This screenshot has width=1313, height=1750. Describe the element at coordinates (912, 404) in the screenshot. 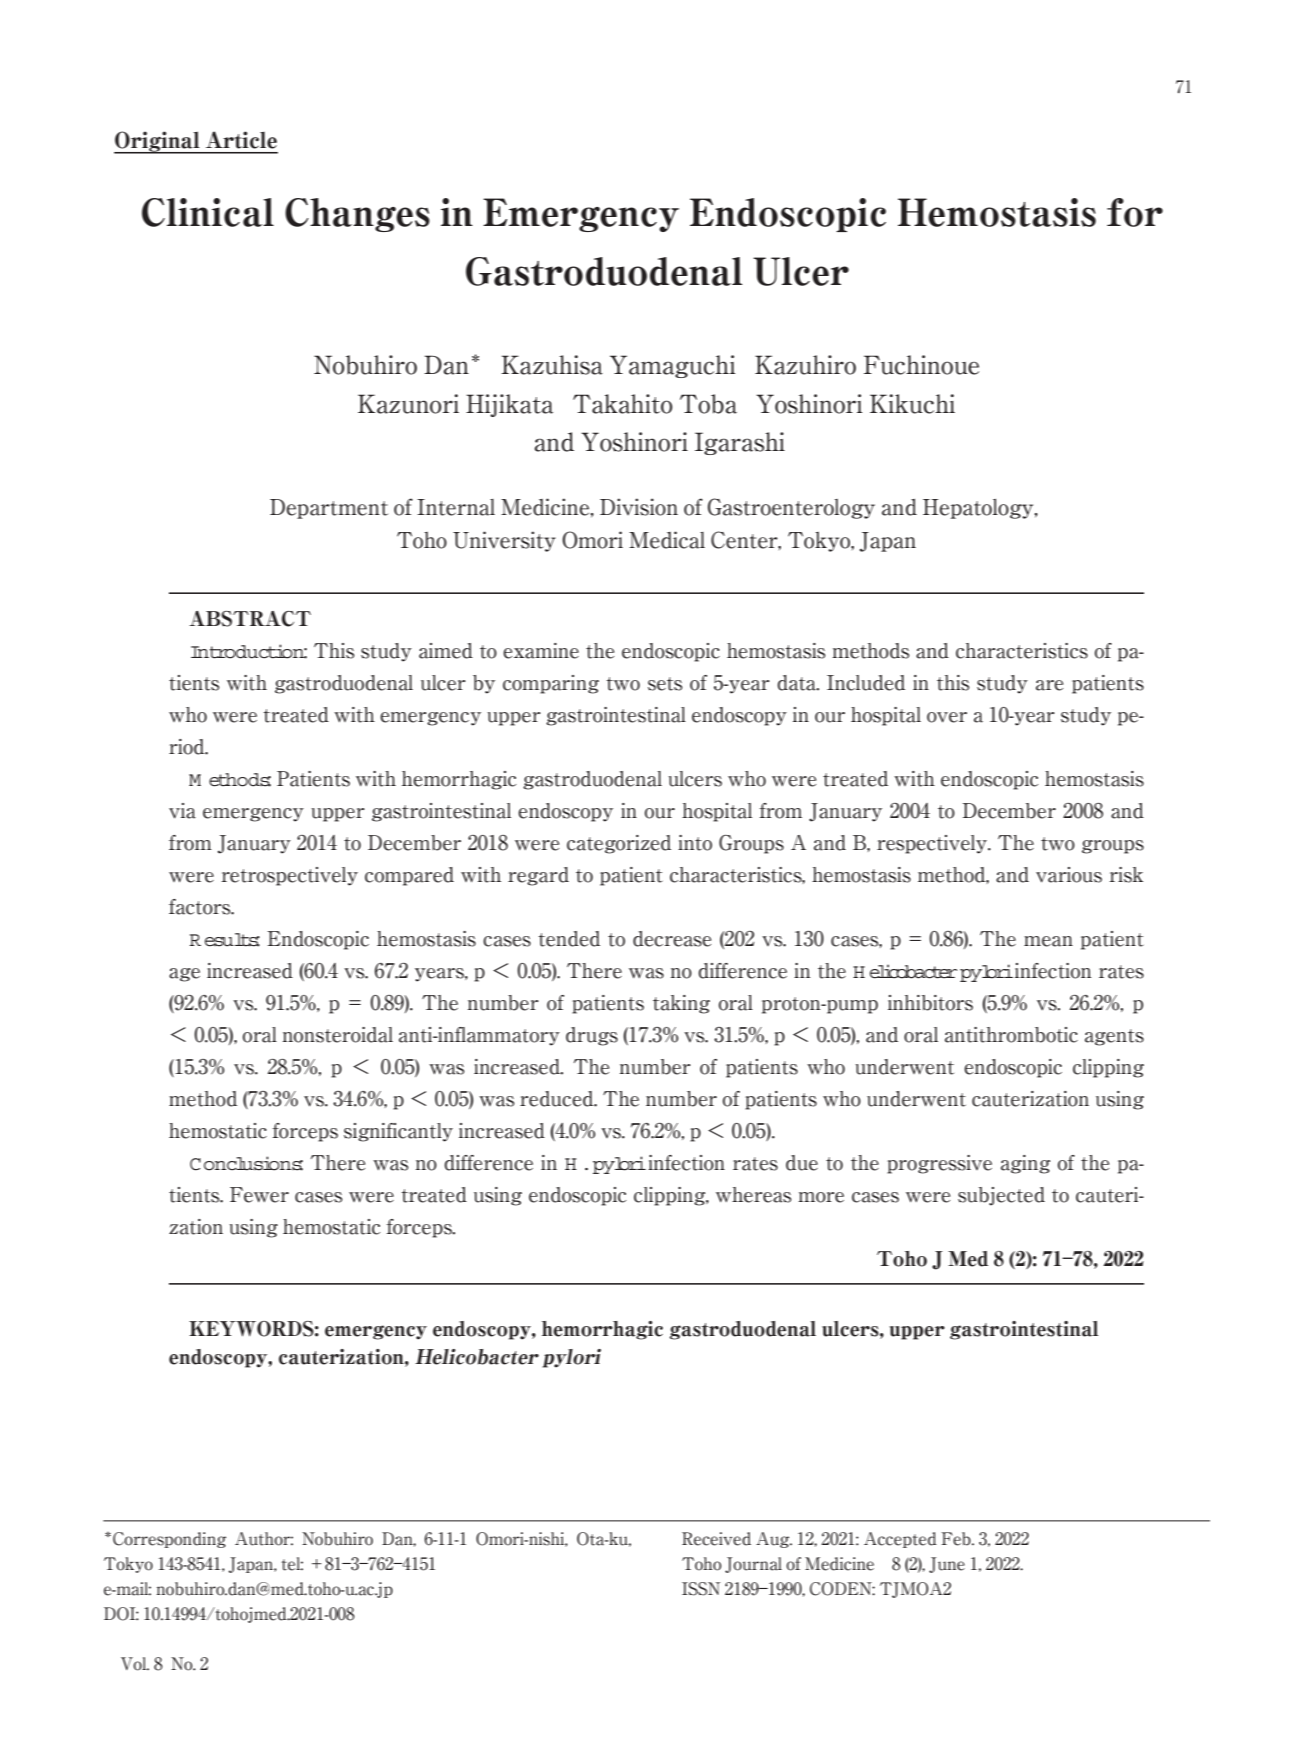

I see `Kikuchi` at that location.
